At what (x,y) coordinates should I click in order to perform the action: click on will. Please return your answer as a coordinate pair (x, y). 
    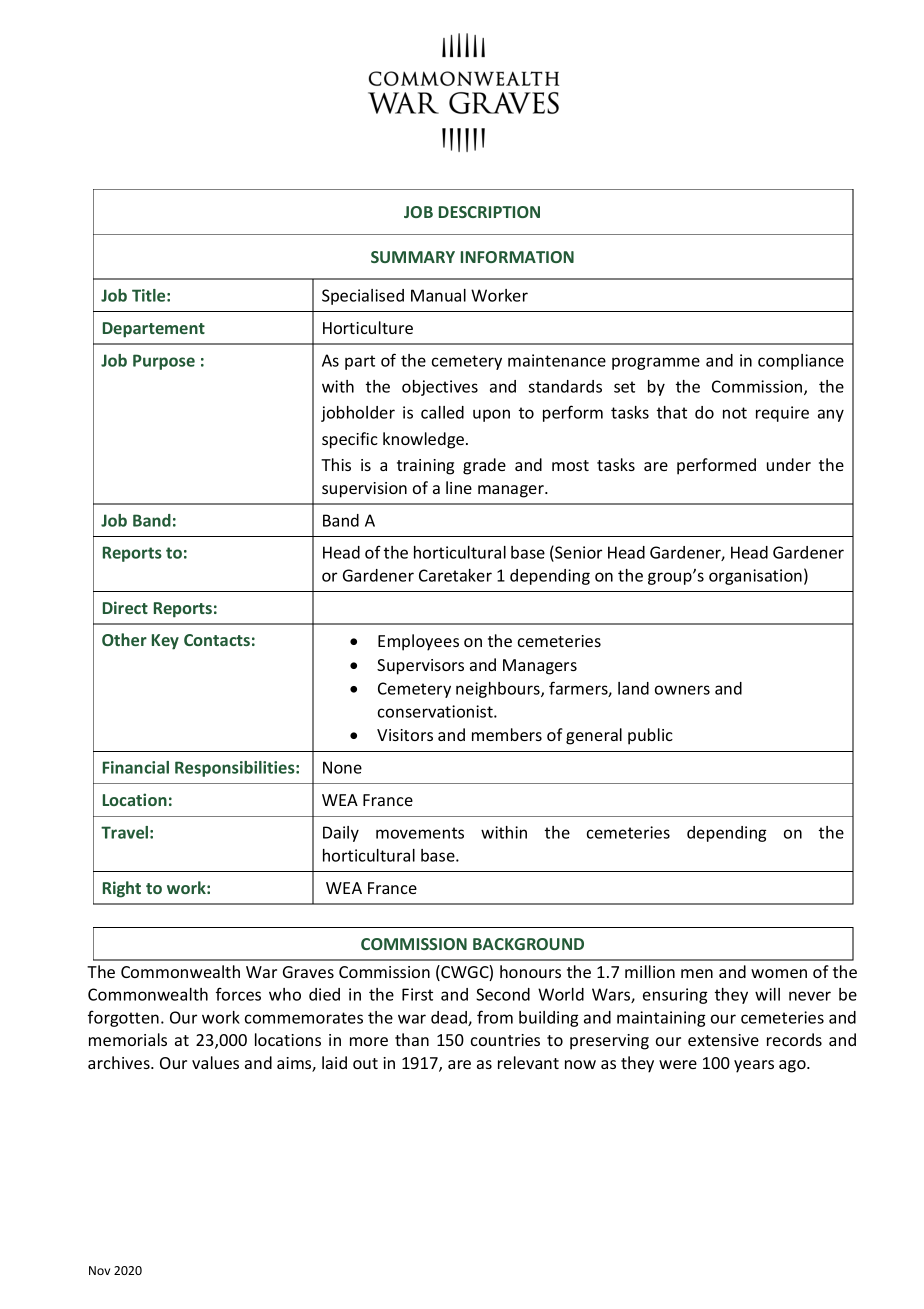
    Looking at the image, I should click on (767, 994).
